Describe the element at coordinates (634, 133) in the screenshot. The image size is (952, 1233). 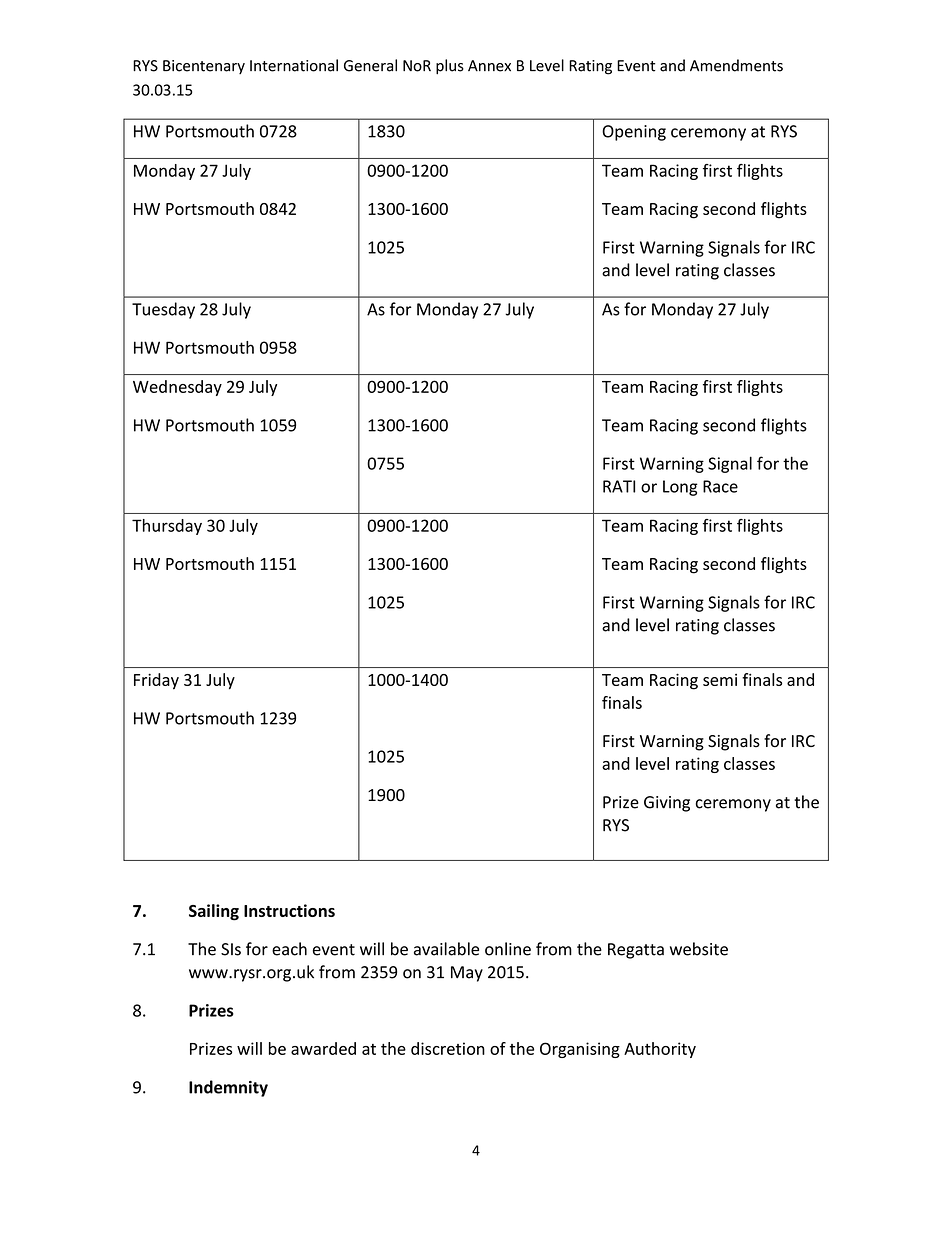
I see `Opening` at that location.
